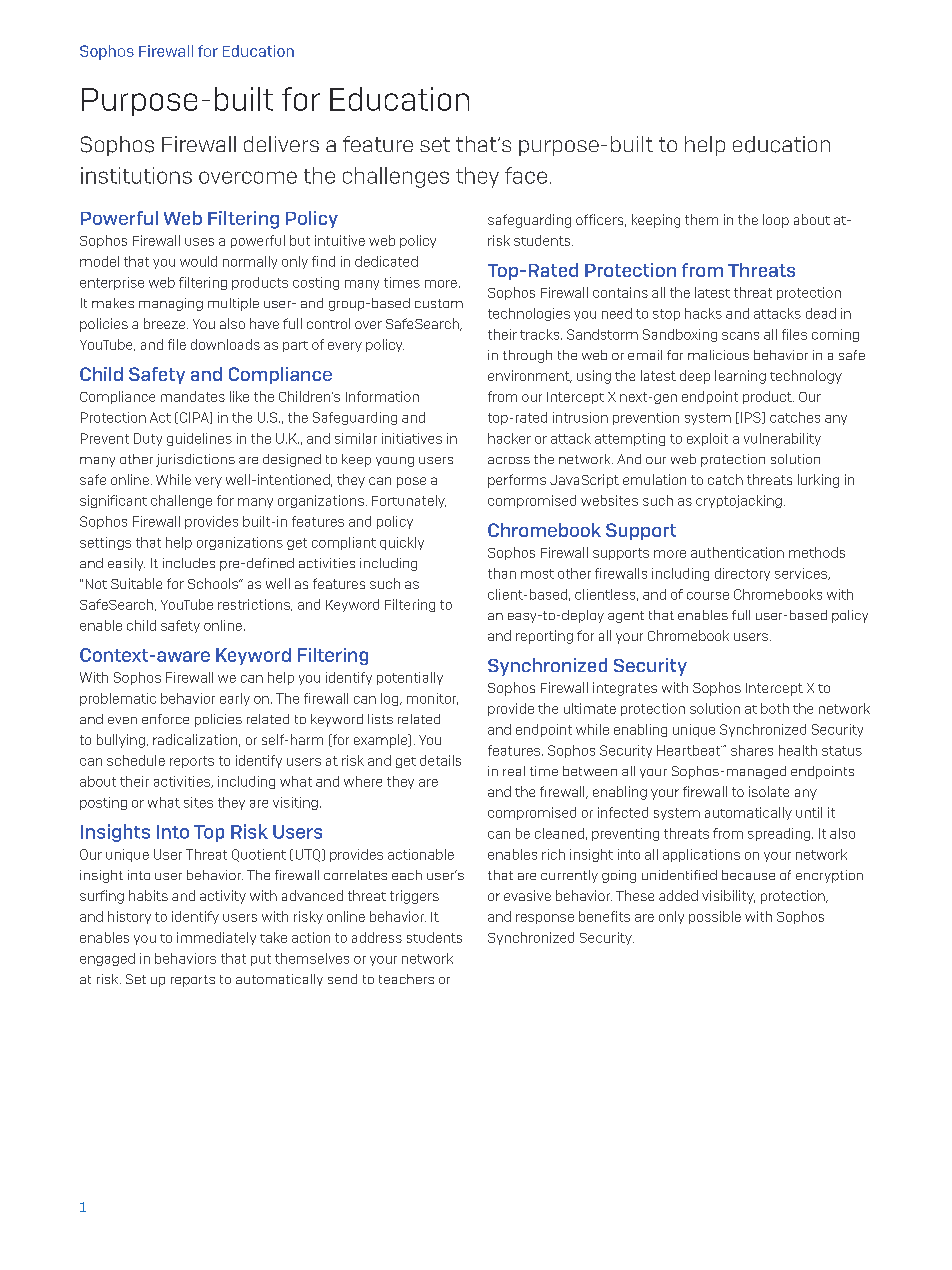 This screenshot has height=1270, width=952. Describe the element at coordinates (136, 175) in the screenshot. I see `institutions` at that location.
